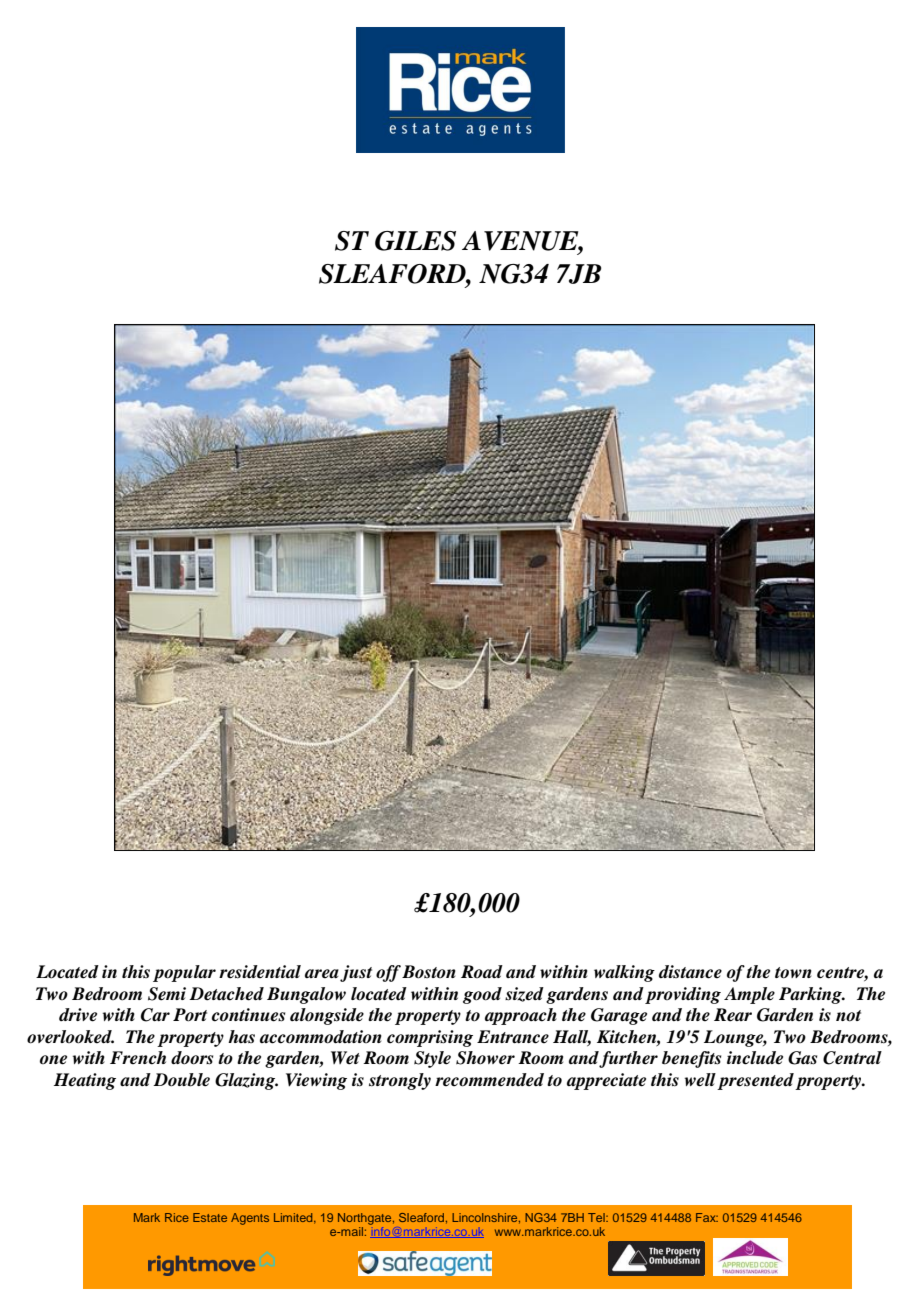  I want to click on distance, so click(690, 972).
